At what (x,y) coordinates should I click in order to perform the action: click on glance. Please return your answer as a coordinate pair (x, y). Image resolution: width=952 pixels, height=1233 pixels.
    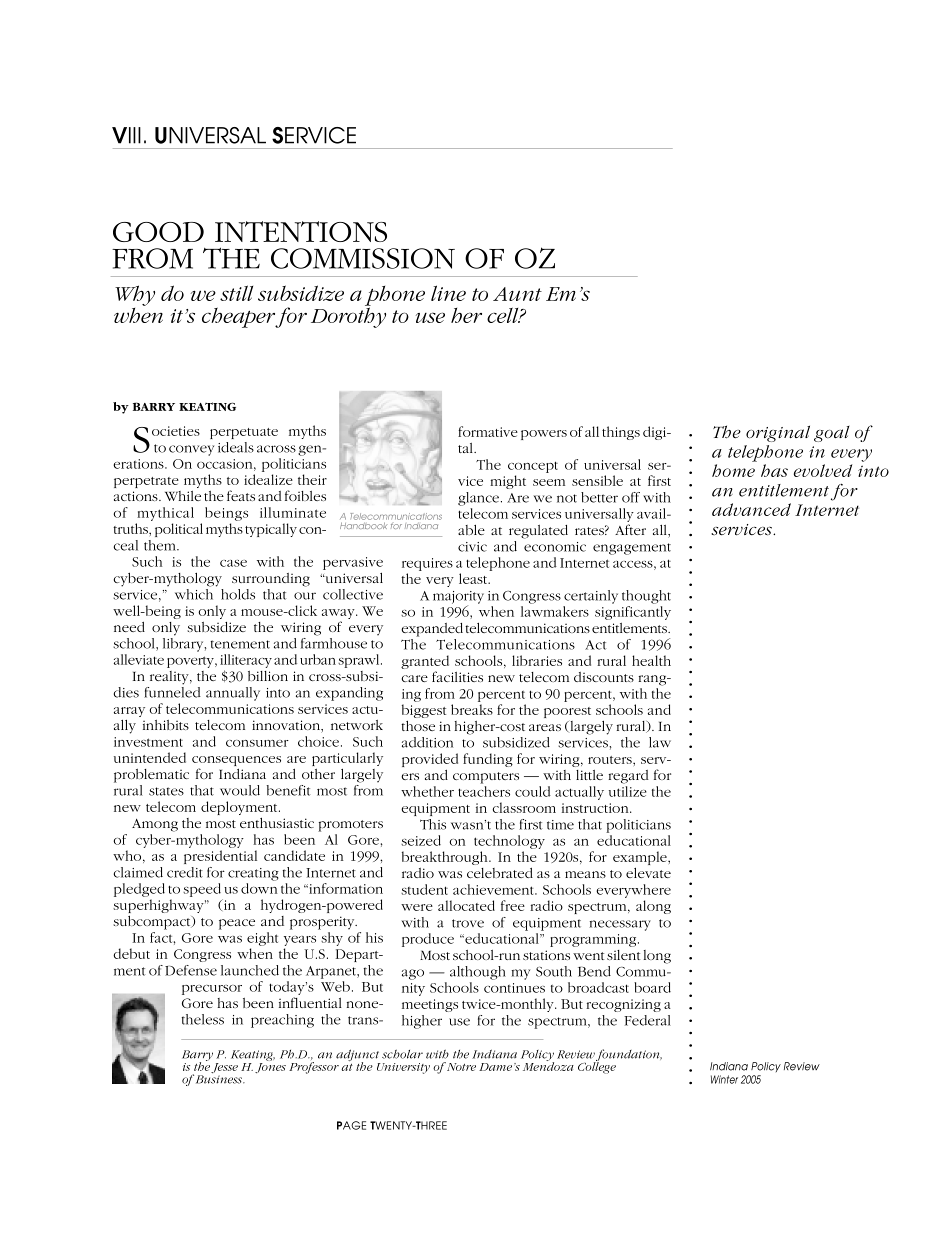
    Looking at the image, I should click on (480, 499).
